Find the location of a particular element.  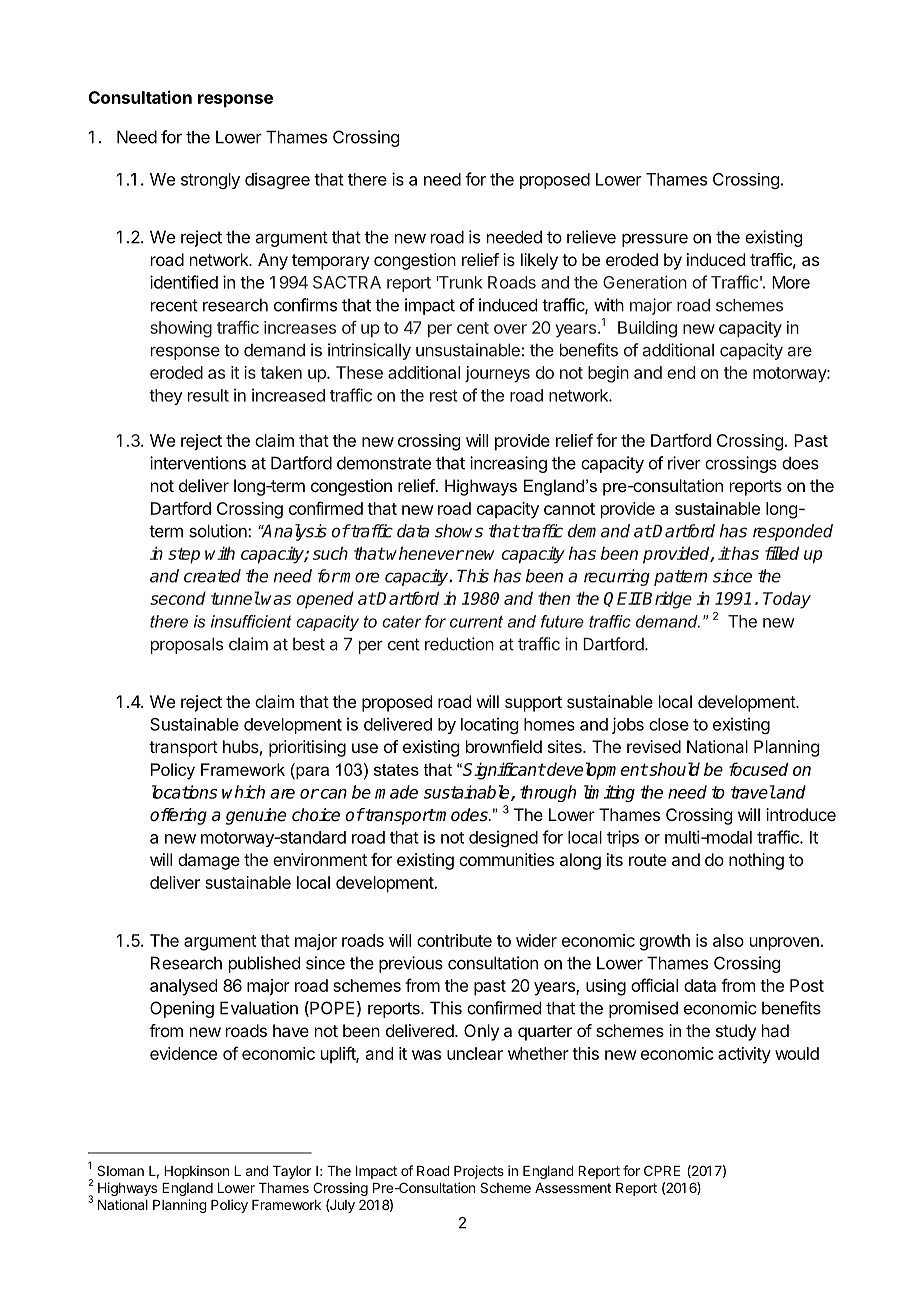

proposals is located at coordinates (187, 645).
